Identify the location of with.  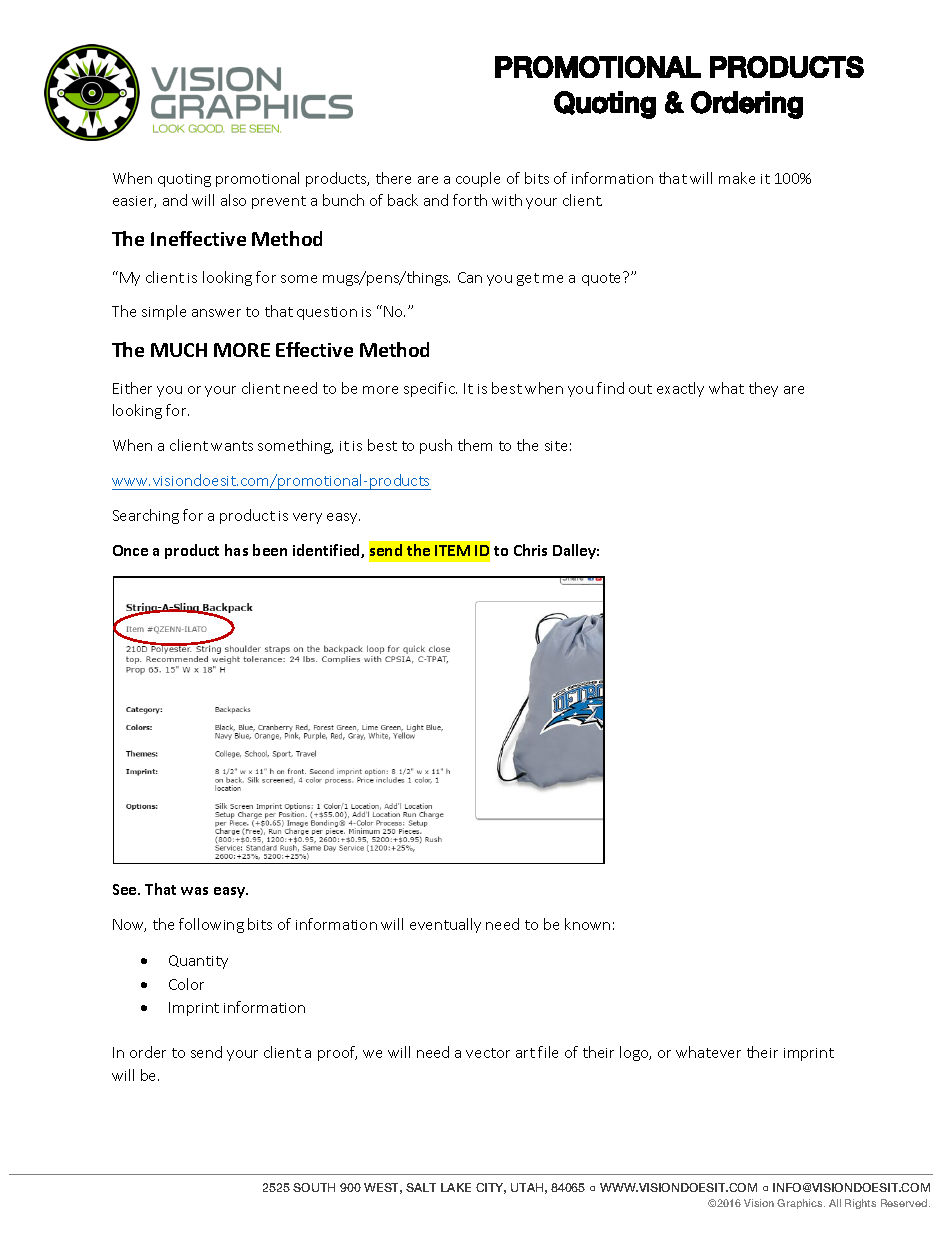
(507, 200).
